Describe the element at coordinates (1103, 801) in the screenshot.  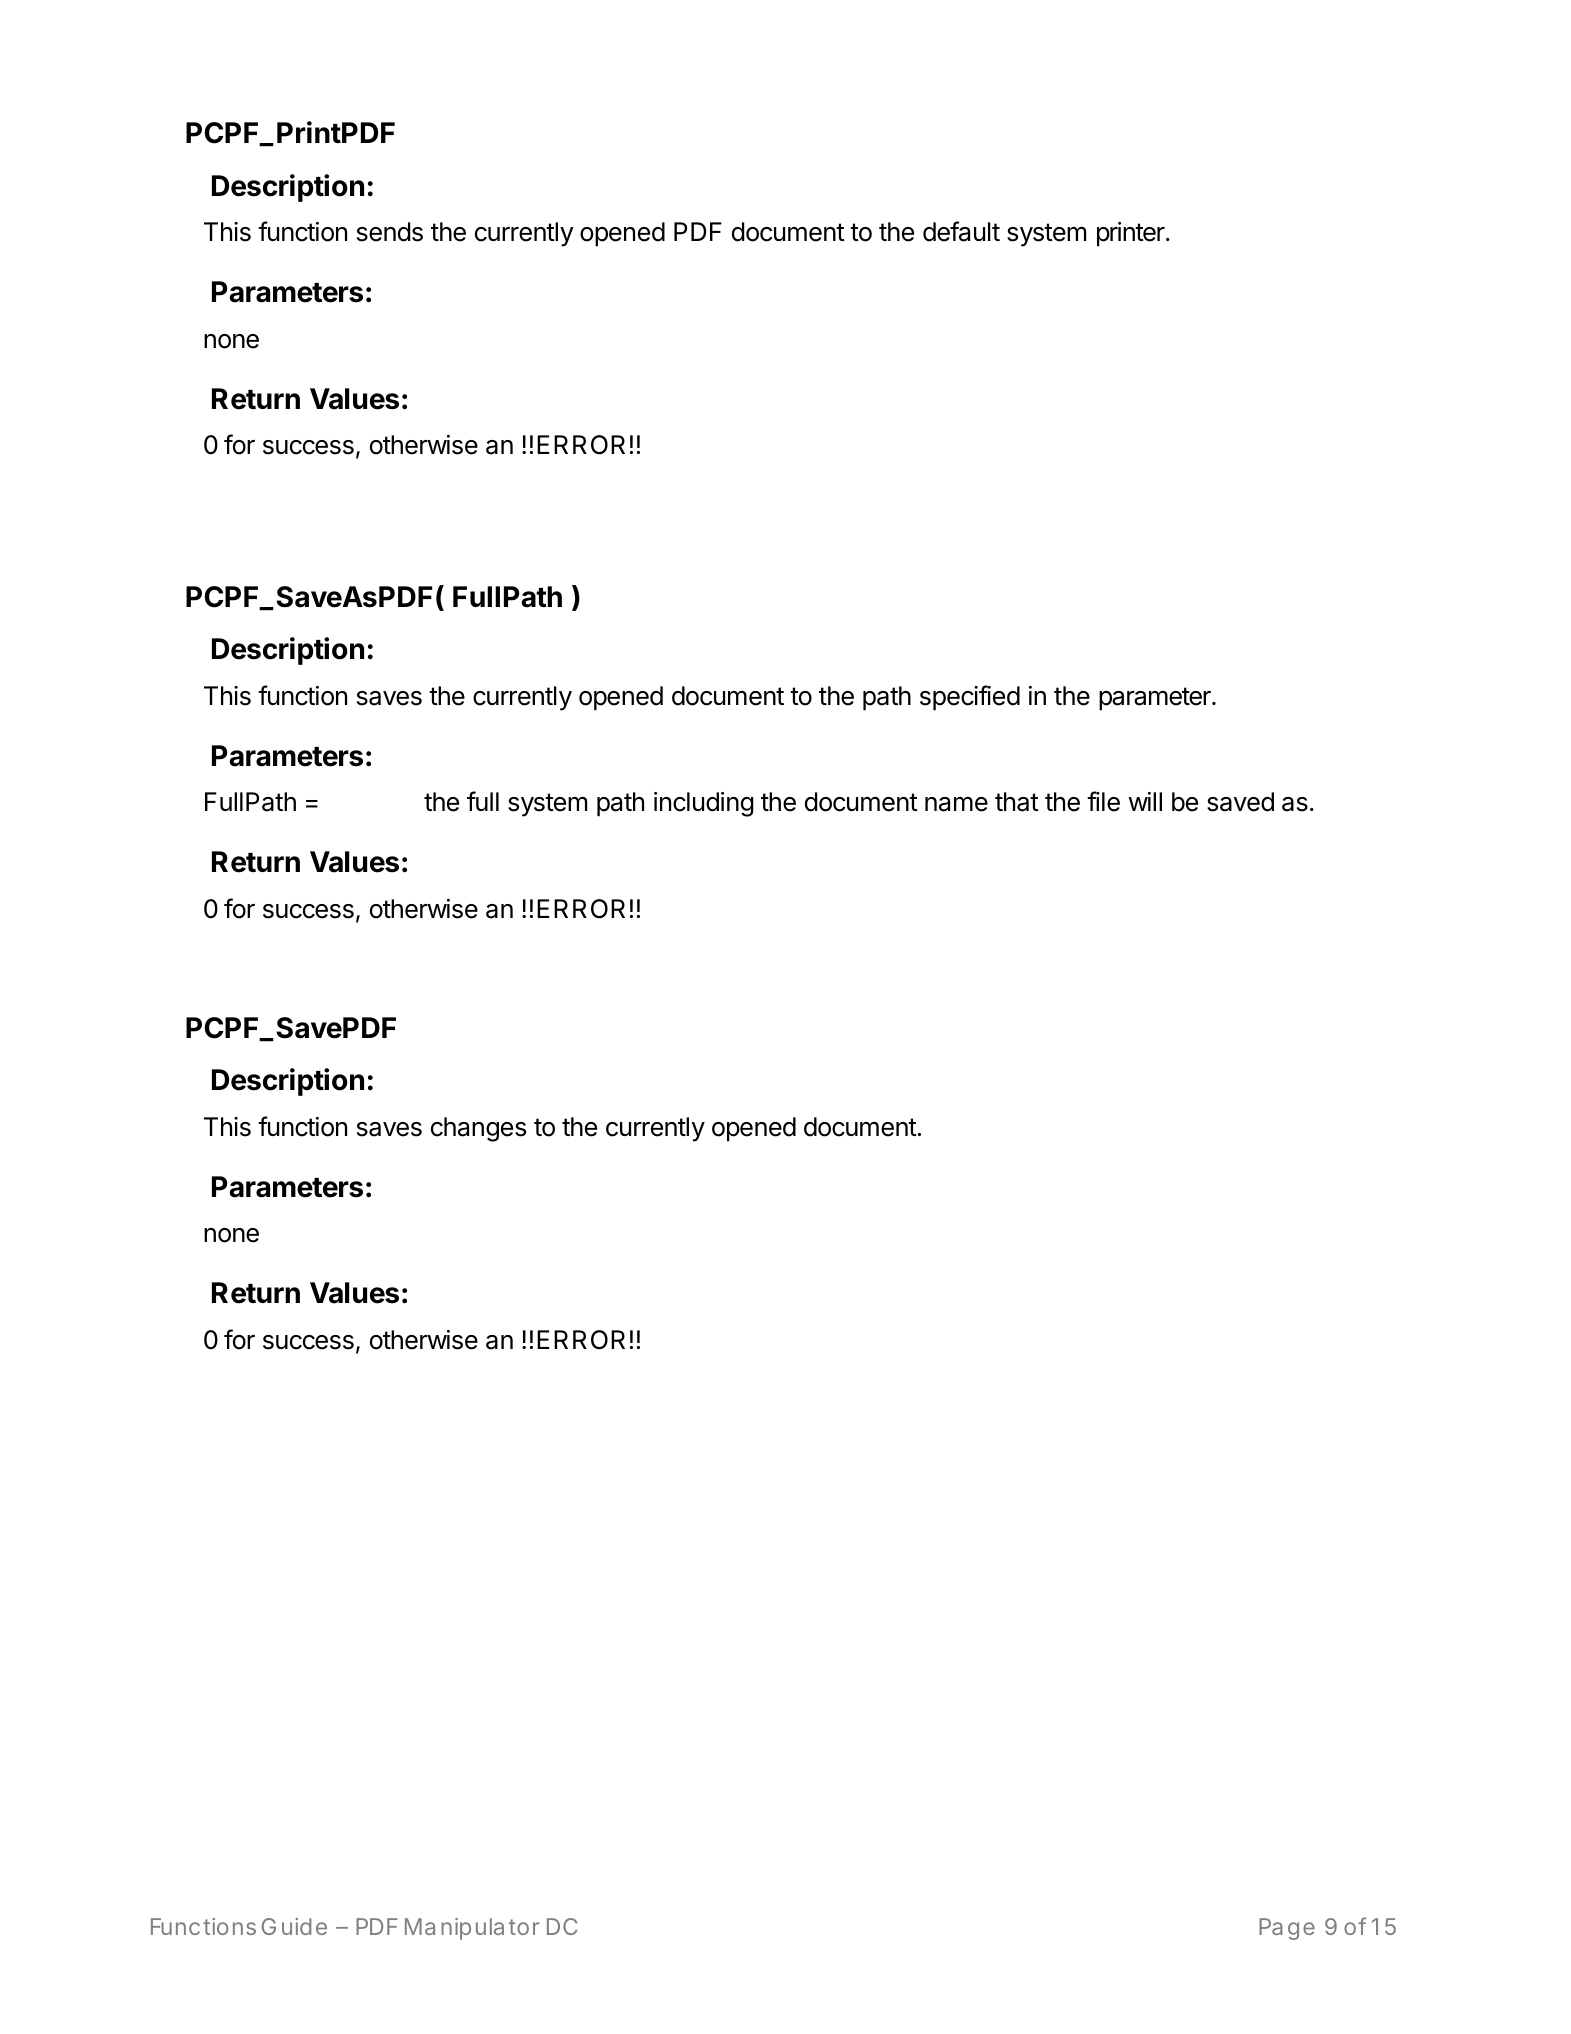
I see `file` at that location.
